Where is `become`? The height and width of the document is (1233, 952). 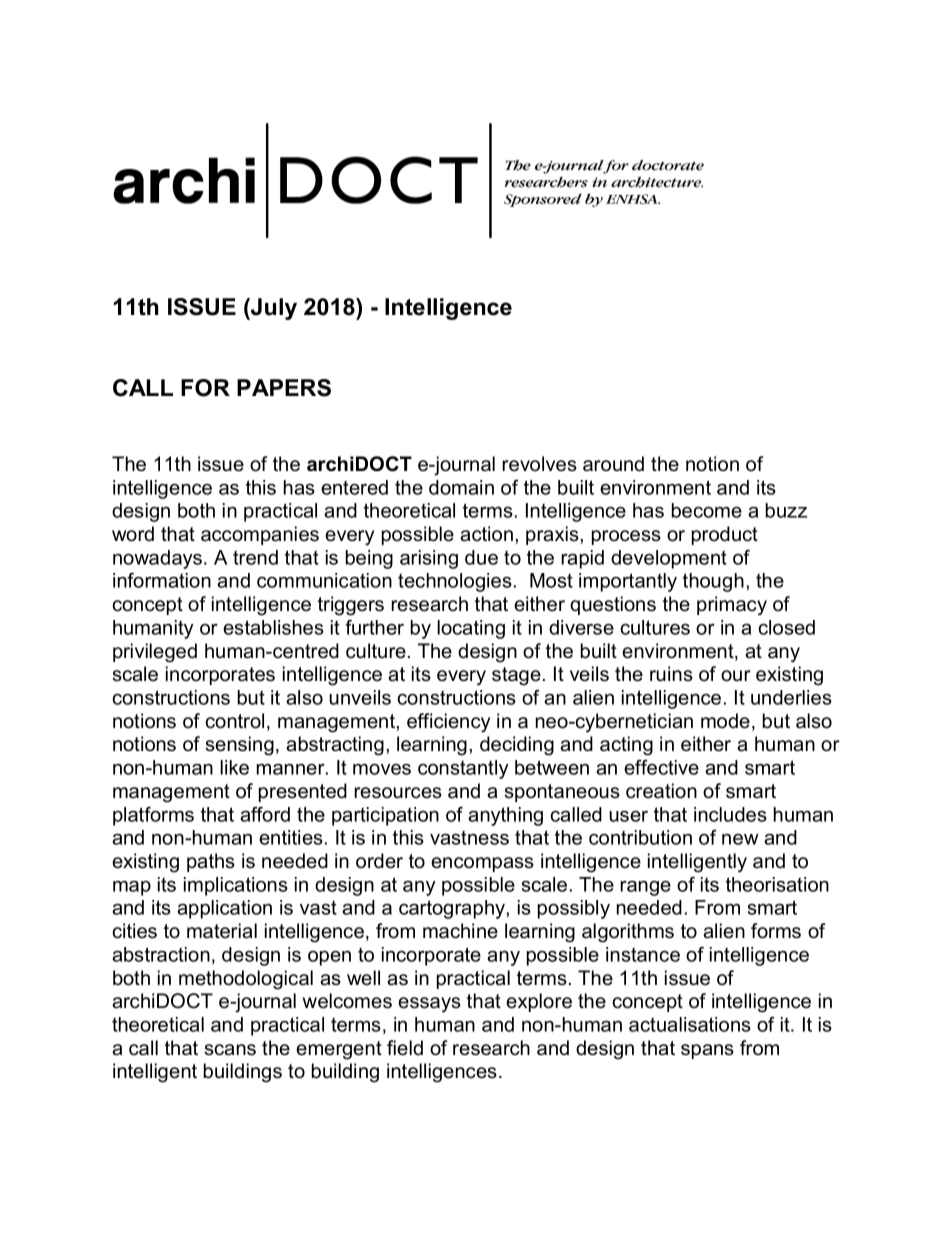 become is located at coordinates (707, 510).
